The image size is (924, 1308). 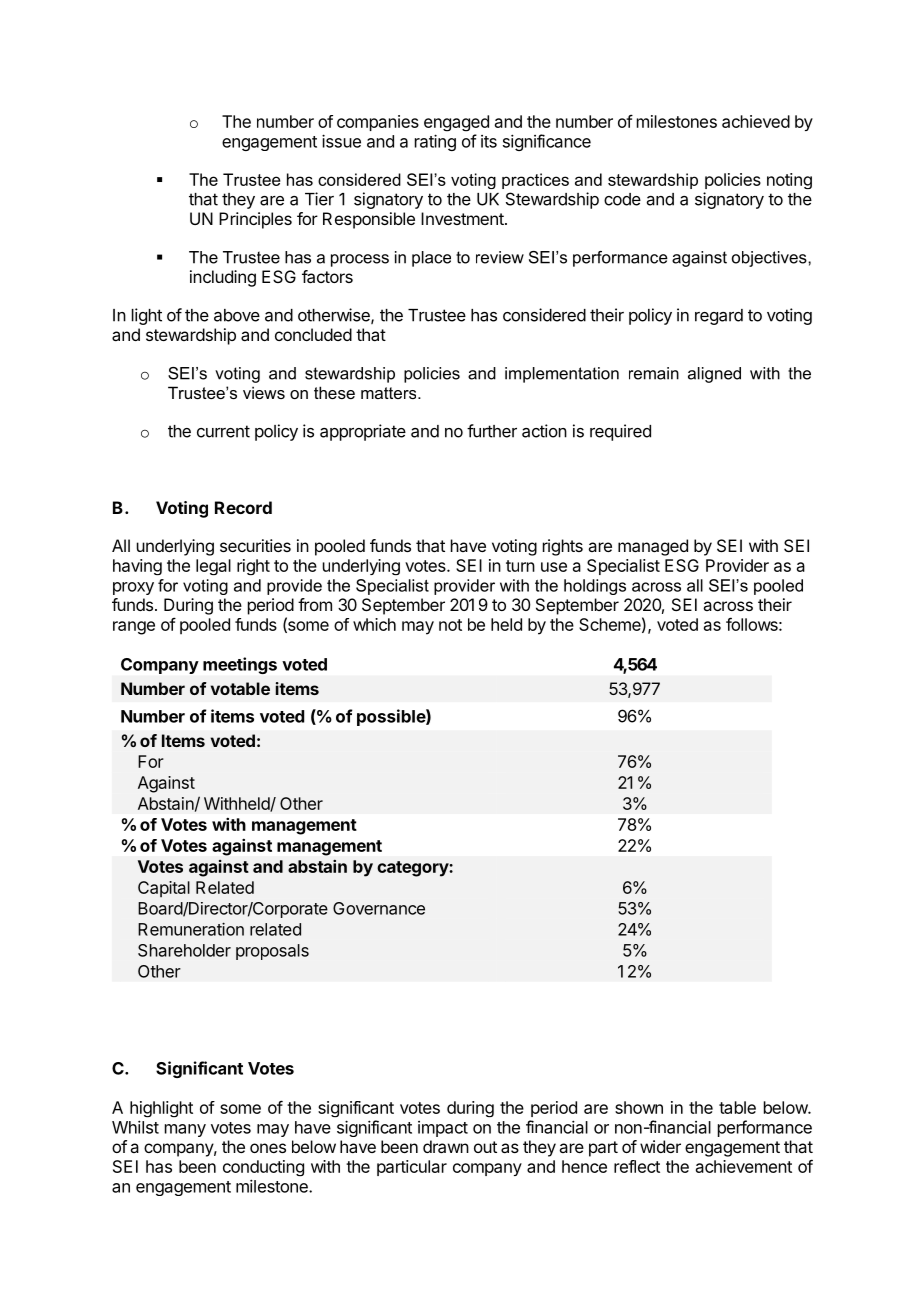 What do you see at coordinates (756, 121) in the screenshot?
I see `achieved` at bounding box center [756, 121].
